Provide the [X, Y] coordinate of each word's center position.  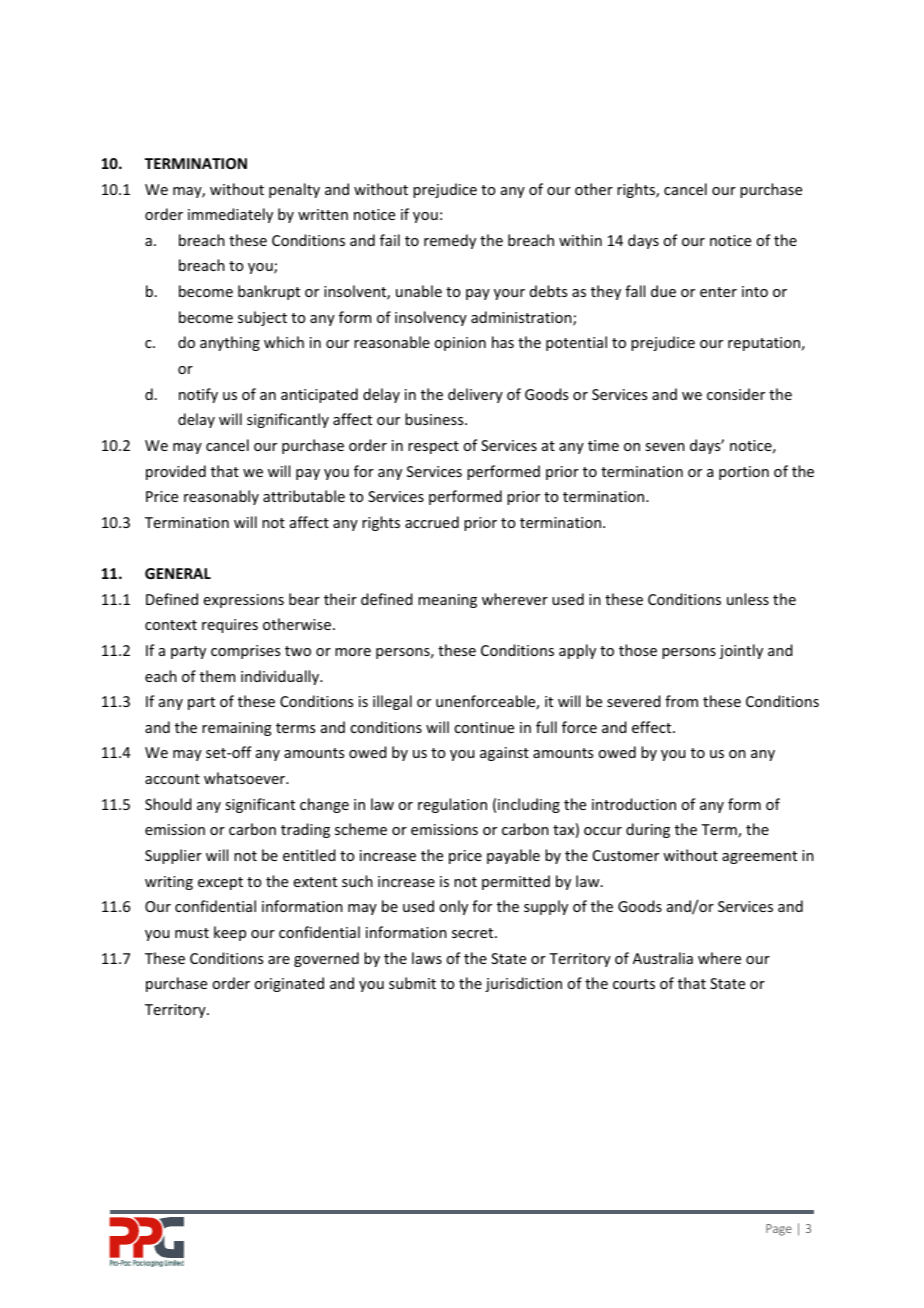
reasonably [221, 497]
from [681, 701]
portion [744, 473]
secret [474, 933]
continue [484, 727]
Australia [663, 958]
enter [718, 292]
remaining [237, 729]
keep [230, 933]
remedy [450, 241]
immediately [230, 215]
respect [433, 447]
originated [289, 984]
